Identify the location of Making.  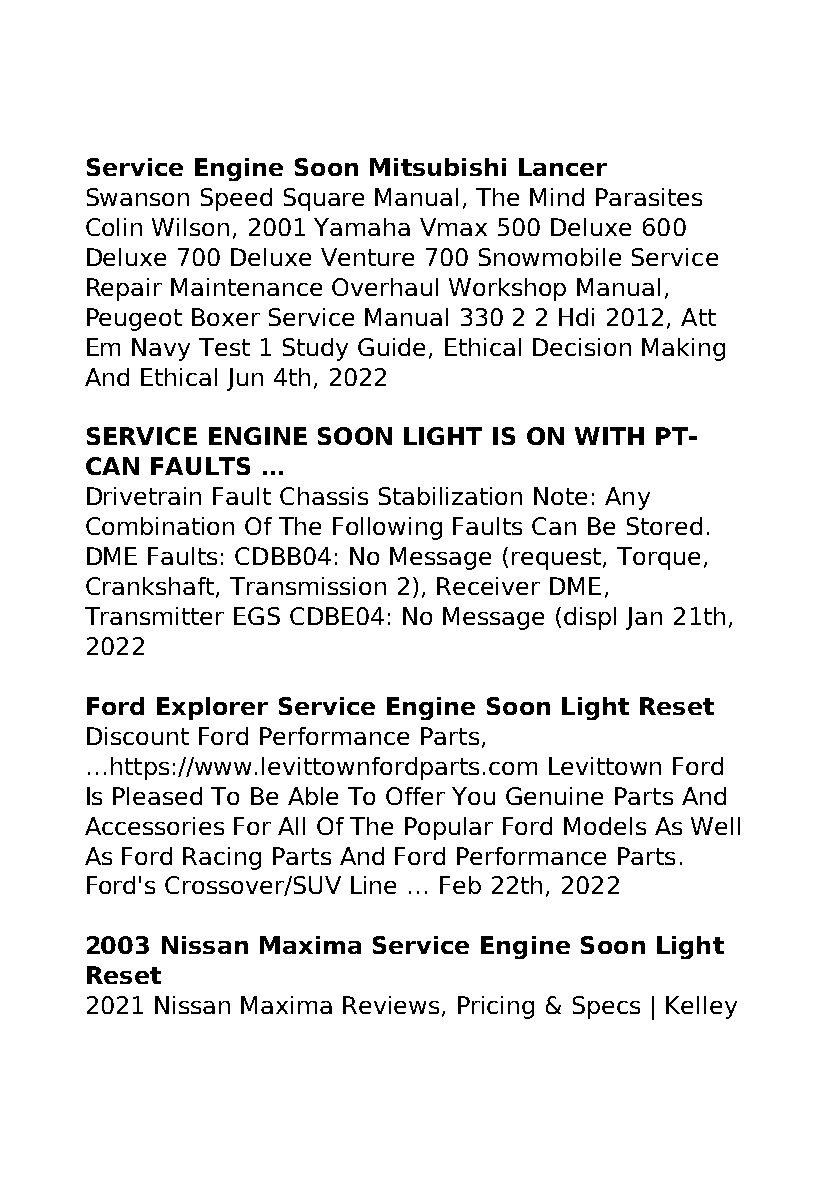
(683, 349).
